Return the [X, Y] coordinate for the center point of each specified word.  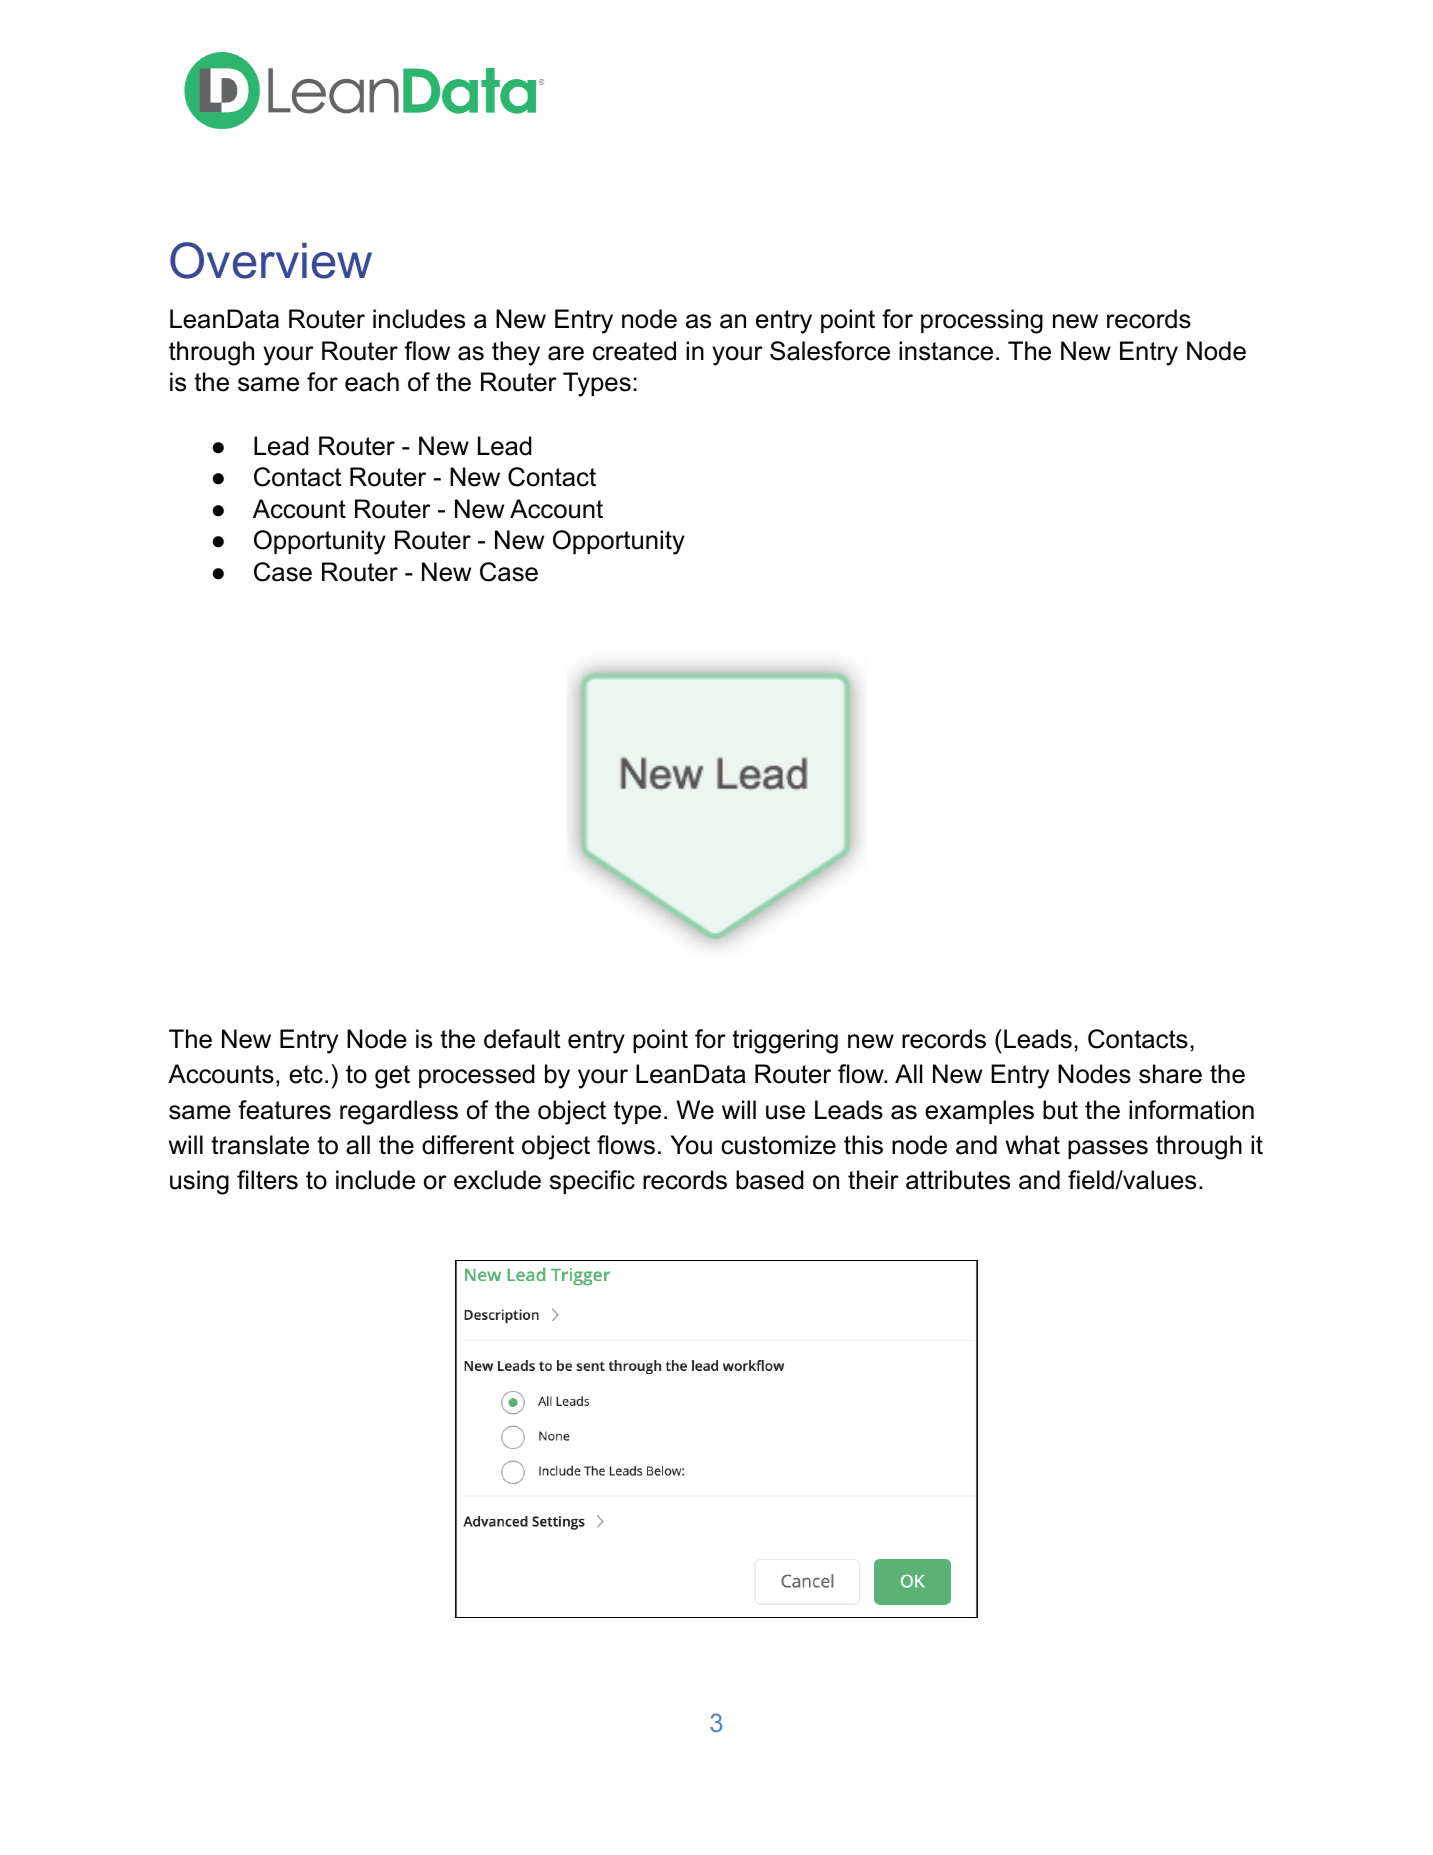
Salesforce [830, 351]
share [1170, 1074]
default [522, 1039]
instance [946, 351]
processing [982, 321]
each [372, 382]
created [634, 351]
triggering [785, 1041]
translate [260, 1145]
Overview [271, 260]
